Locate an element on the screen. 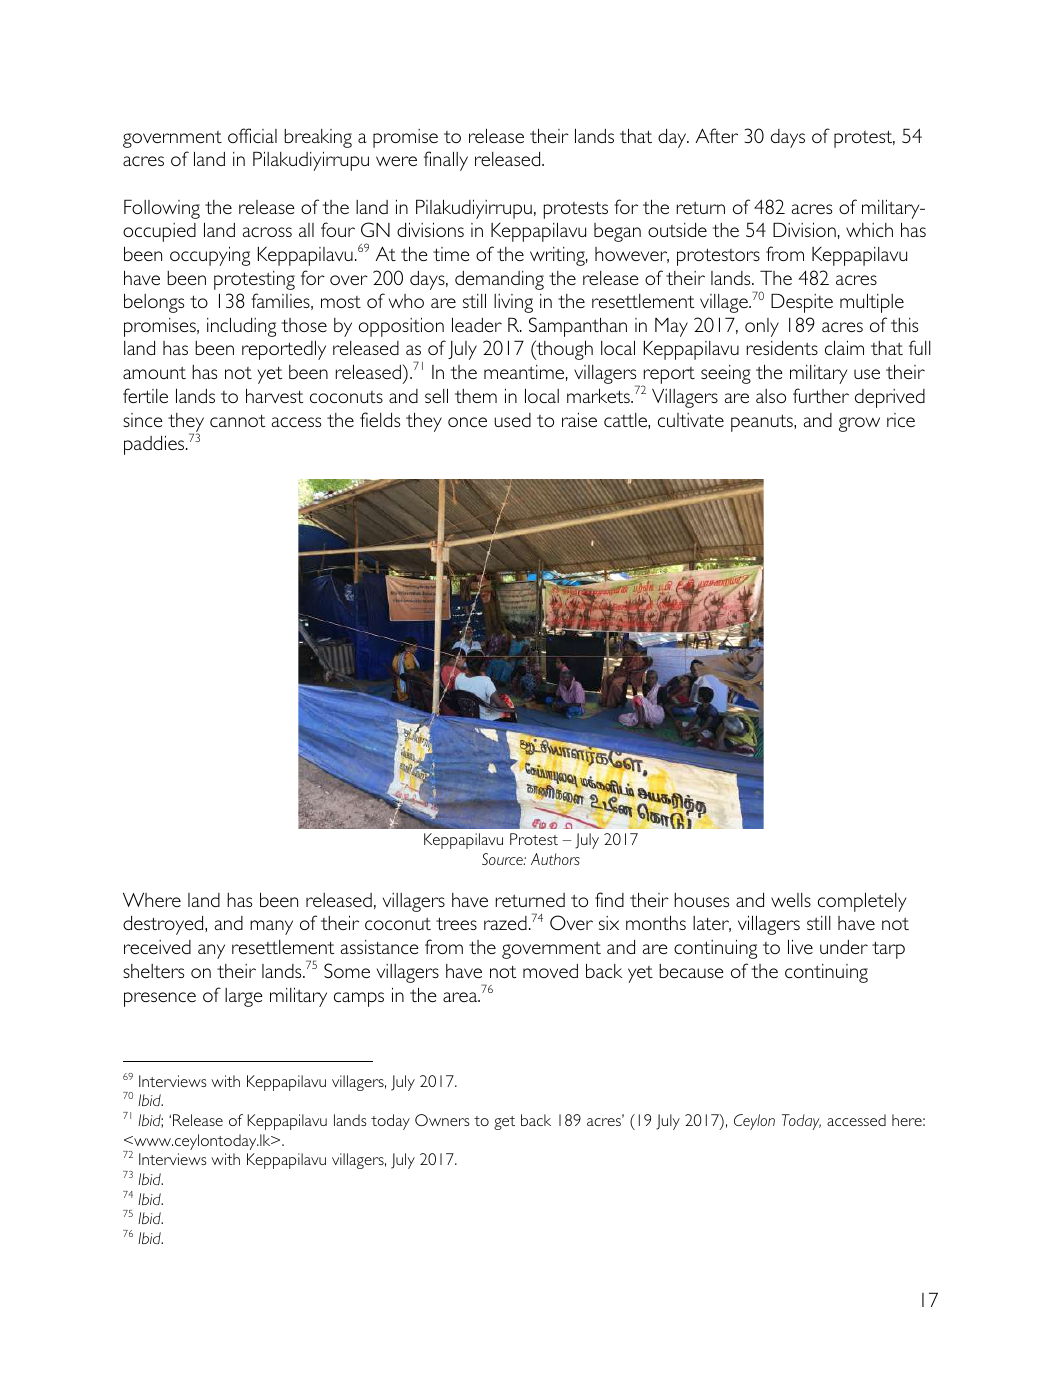 This screenshot has height=1374, width=1062. cannot is located at coordinates (237, 421).
